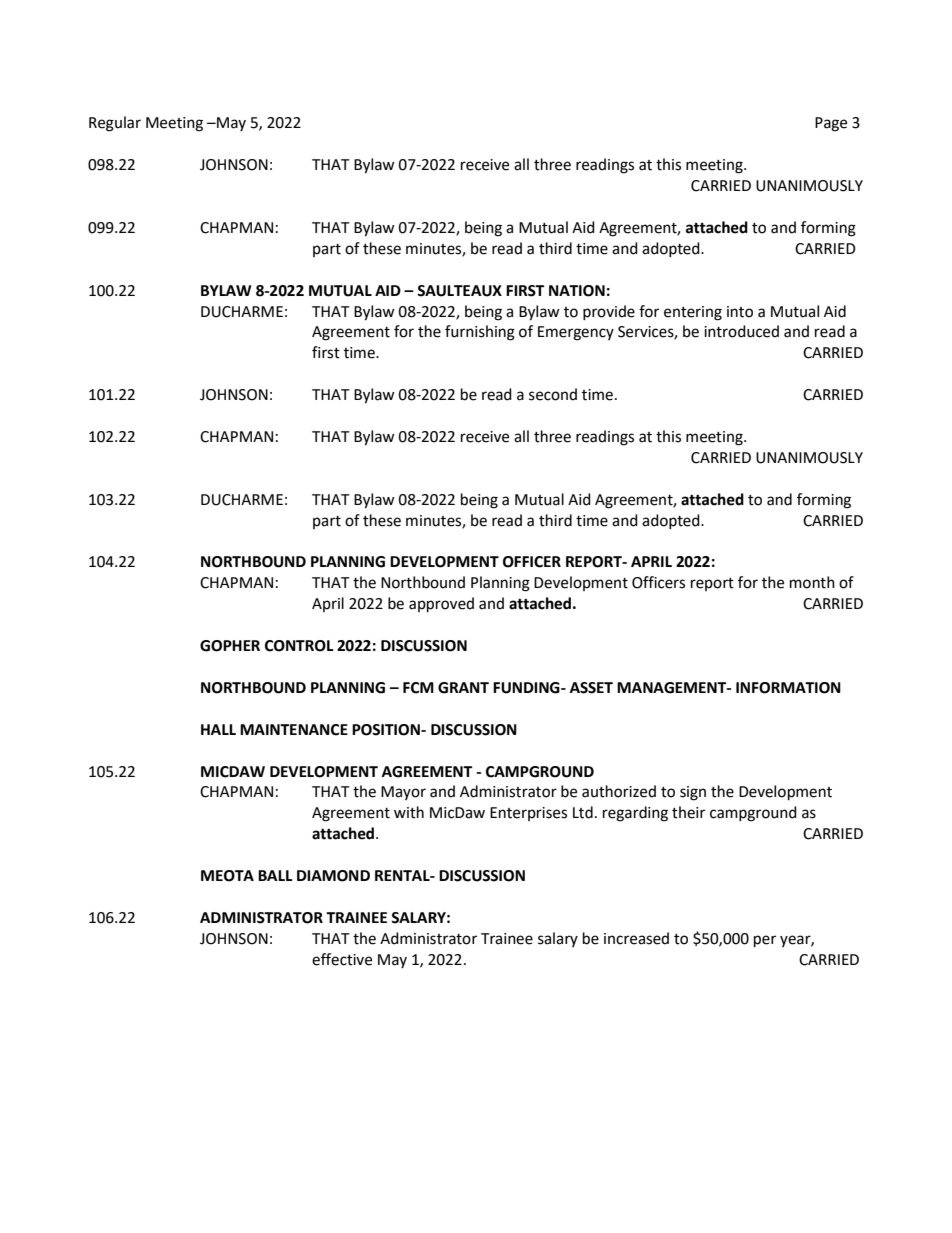 The width and height of the screenshot is (952, 1233). I want to click on Regular, so click(115, 124).
